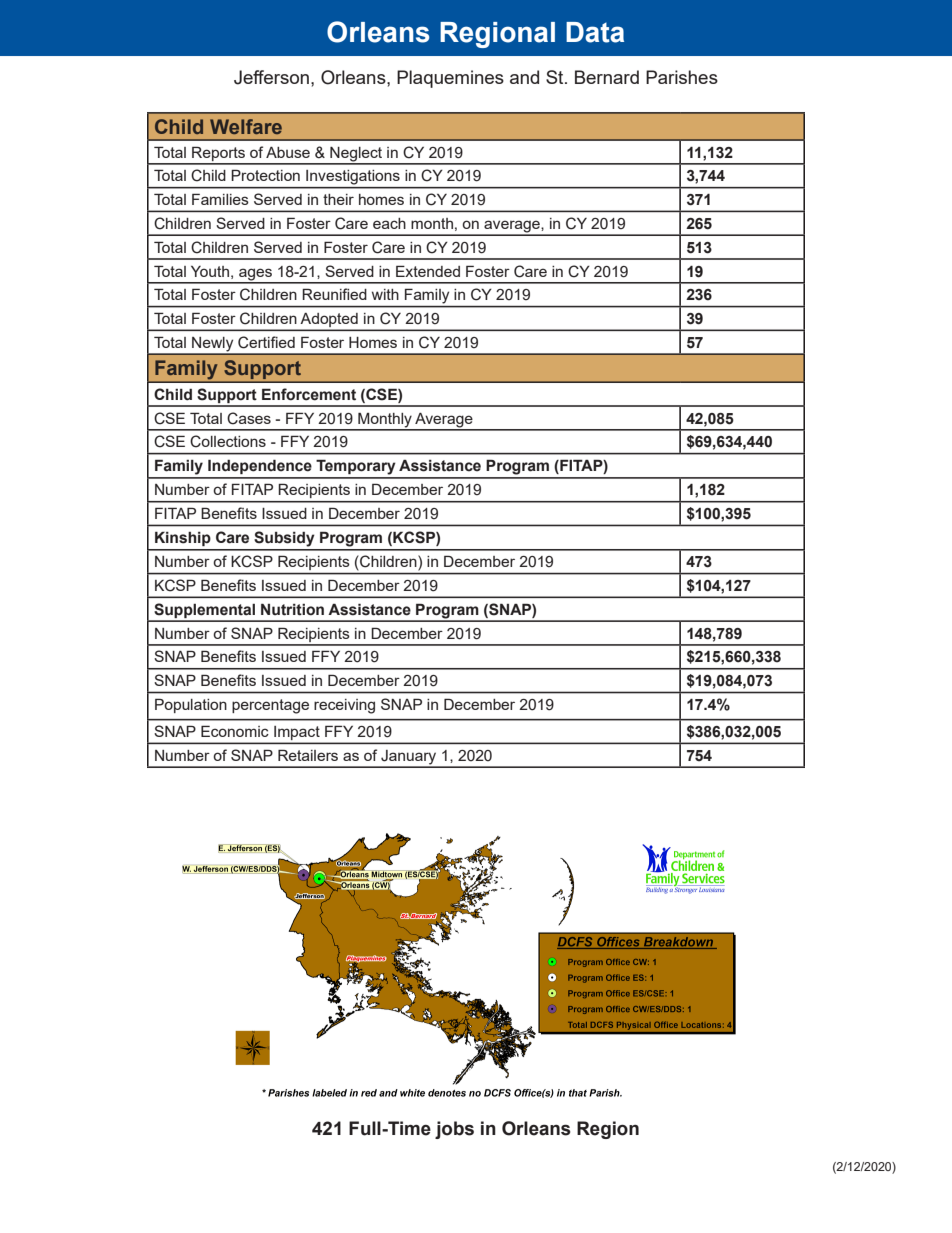 Image resolution: width=952 pixels, height=1233 pixels. What do you see at coordinates (682, 77) in the document?
I see `Parishes` at bounding box center [682, 77].
